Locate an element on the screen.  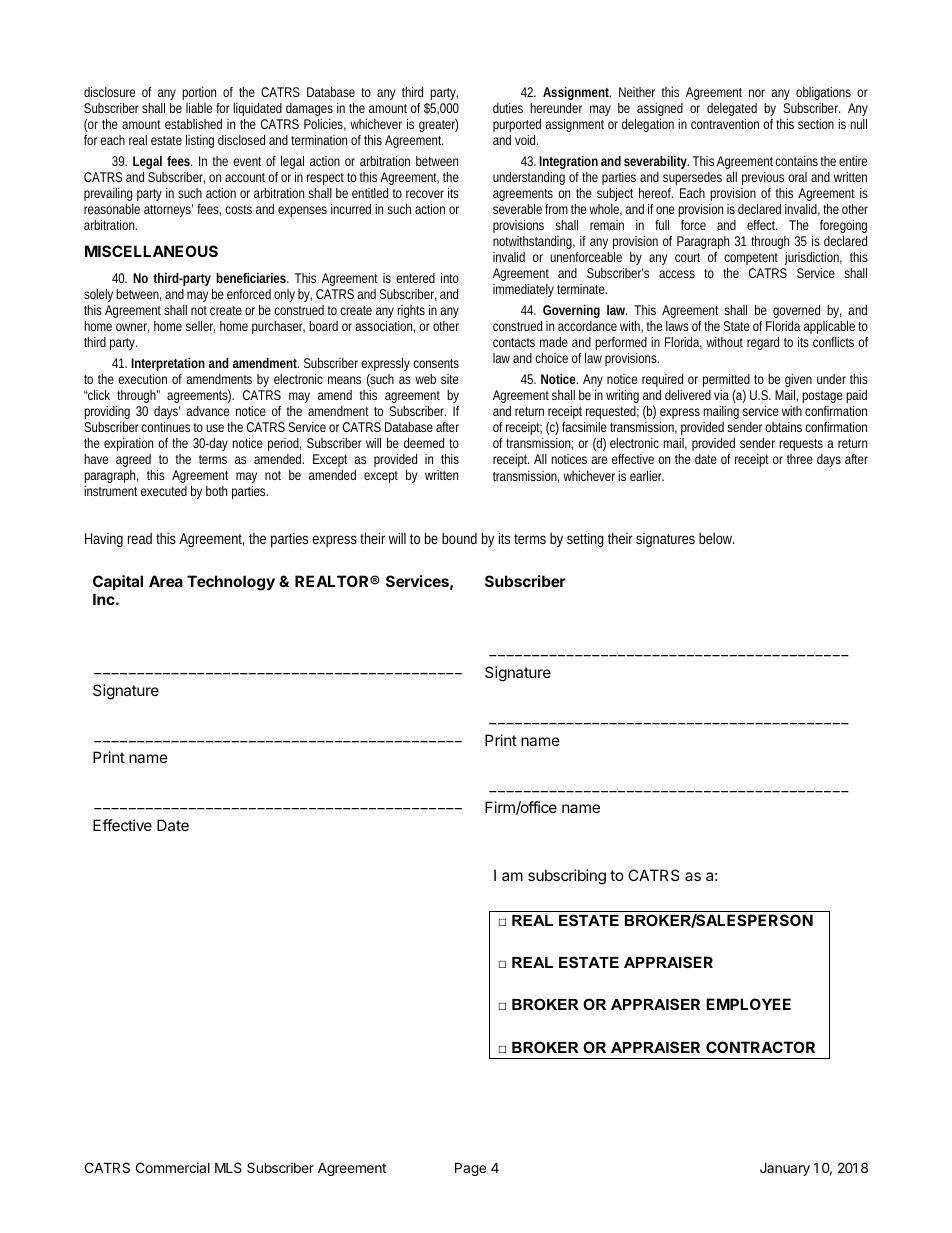
Commercial is located at coordinates (173, 1167).
